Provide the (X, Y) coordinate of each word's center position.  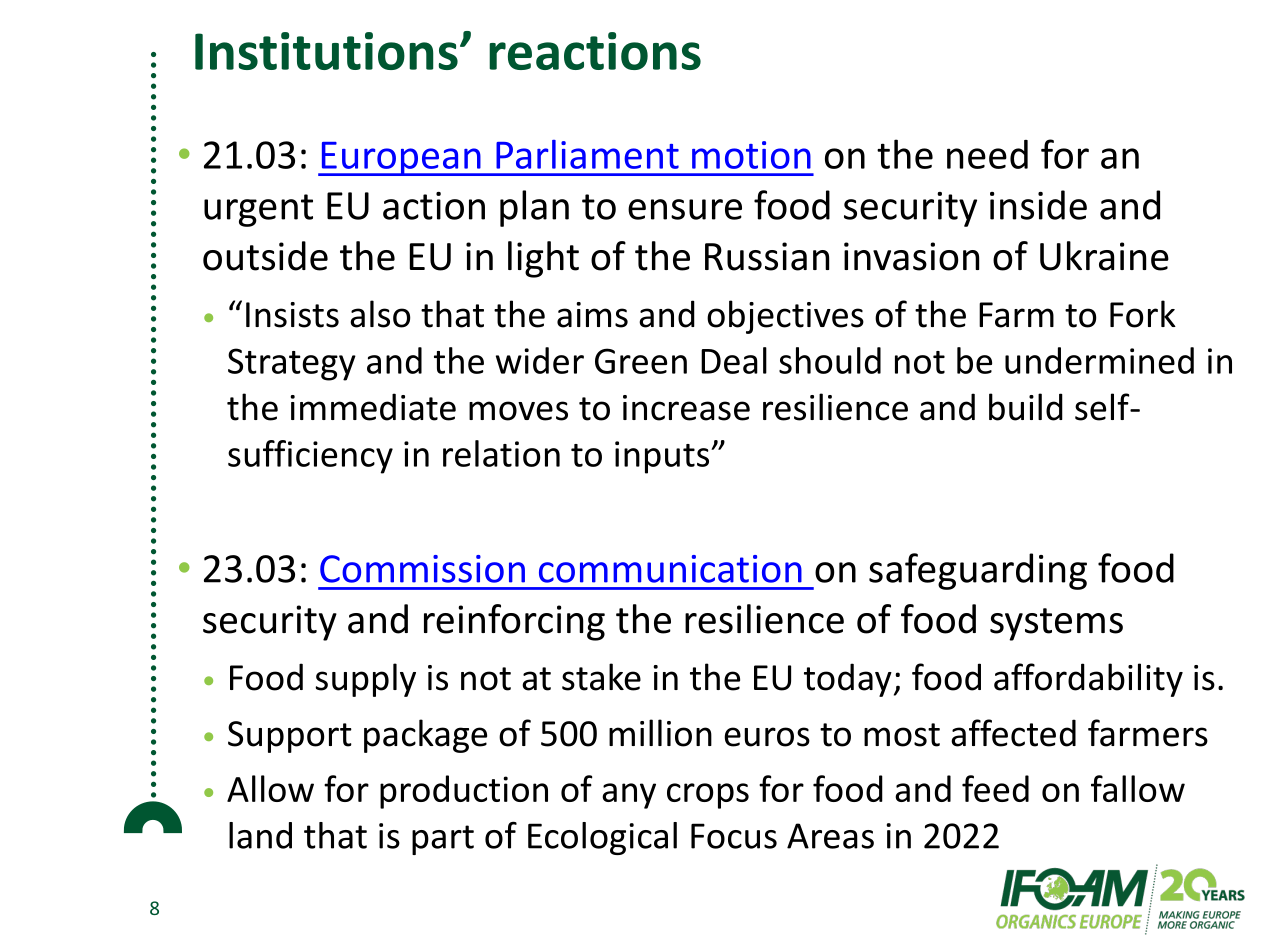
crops (708, 796)
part (443, 840)
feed (995, 788)
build (1026, 407)
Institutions (326, 51)
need (987, 154)
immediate (373, 407)
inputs (663, 457)
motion (751, 155)
